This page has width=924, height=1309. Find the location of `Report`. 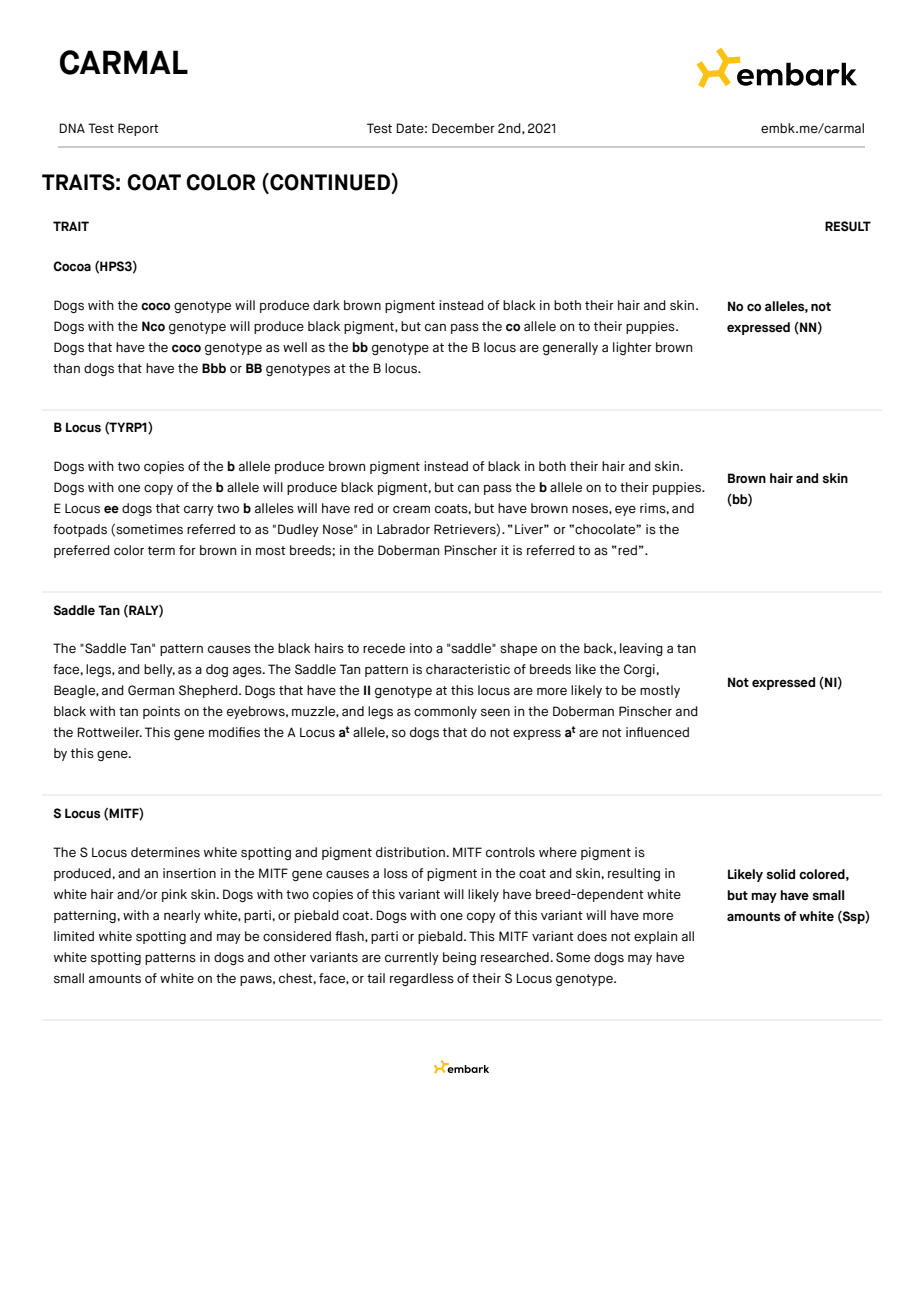

Report is located at coordinates (138, 129).
